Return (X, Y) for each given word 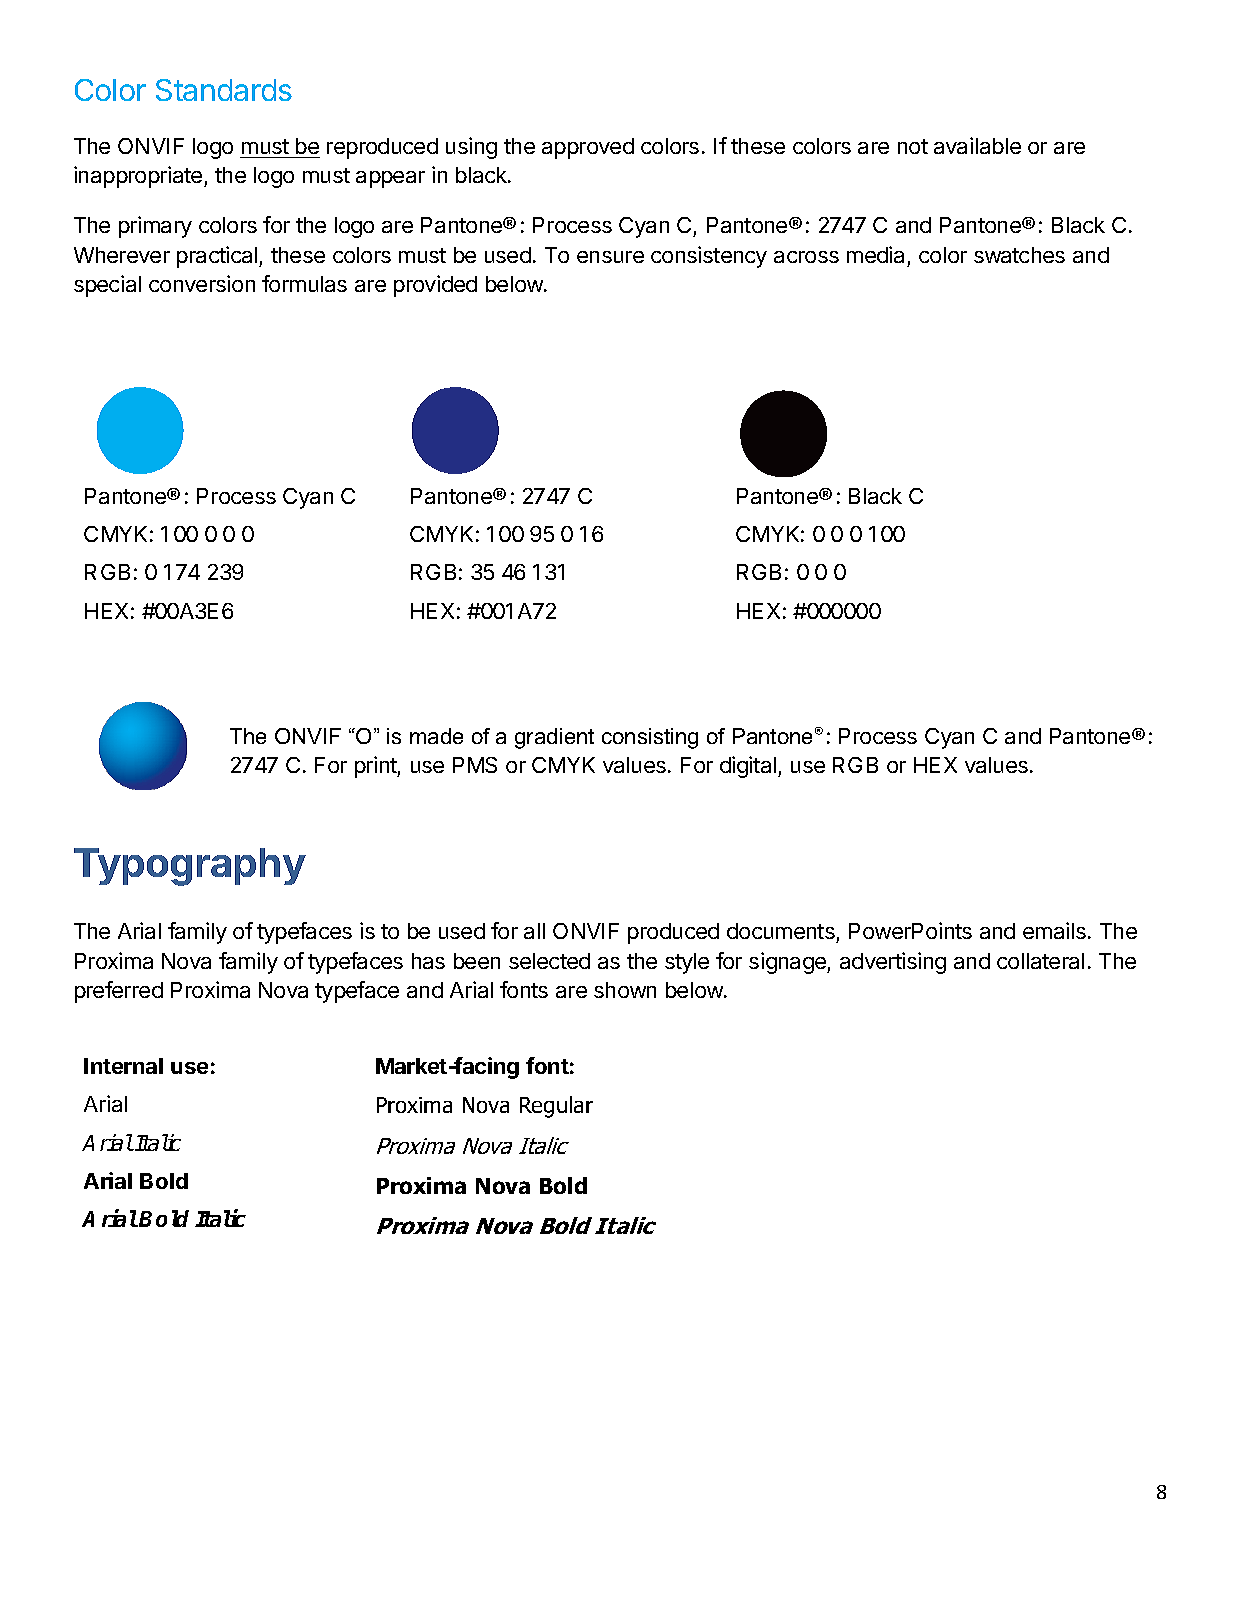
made (436, 736)
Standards (224, 90)
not (913, 146)
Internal (123, 1066)
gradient (554, 738)
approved (588, 148)
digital (748, 767)
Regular (556, 1107)
